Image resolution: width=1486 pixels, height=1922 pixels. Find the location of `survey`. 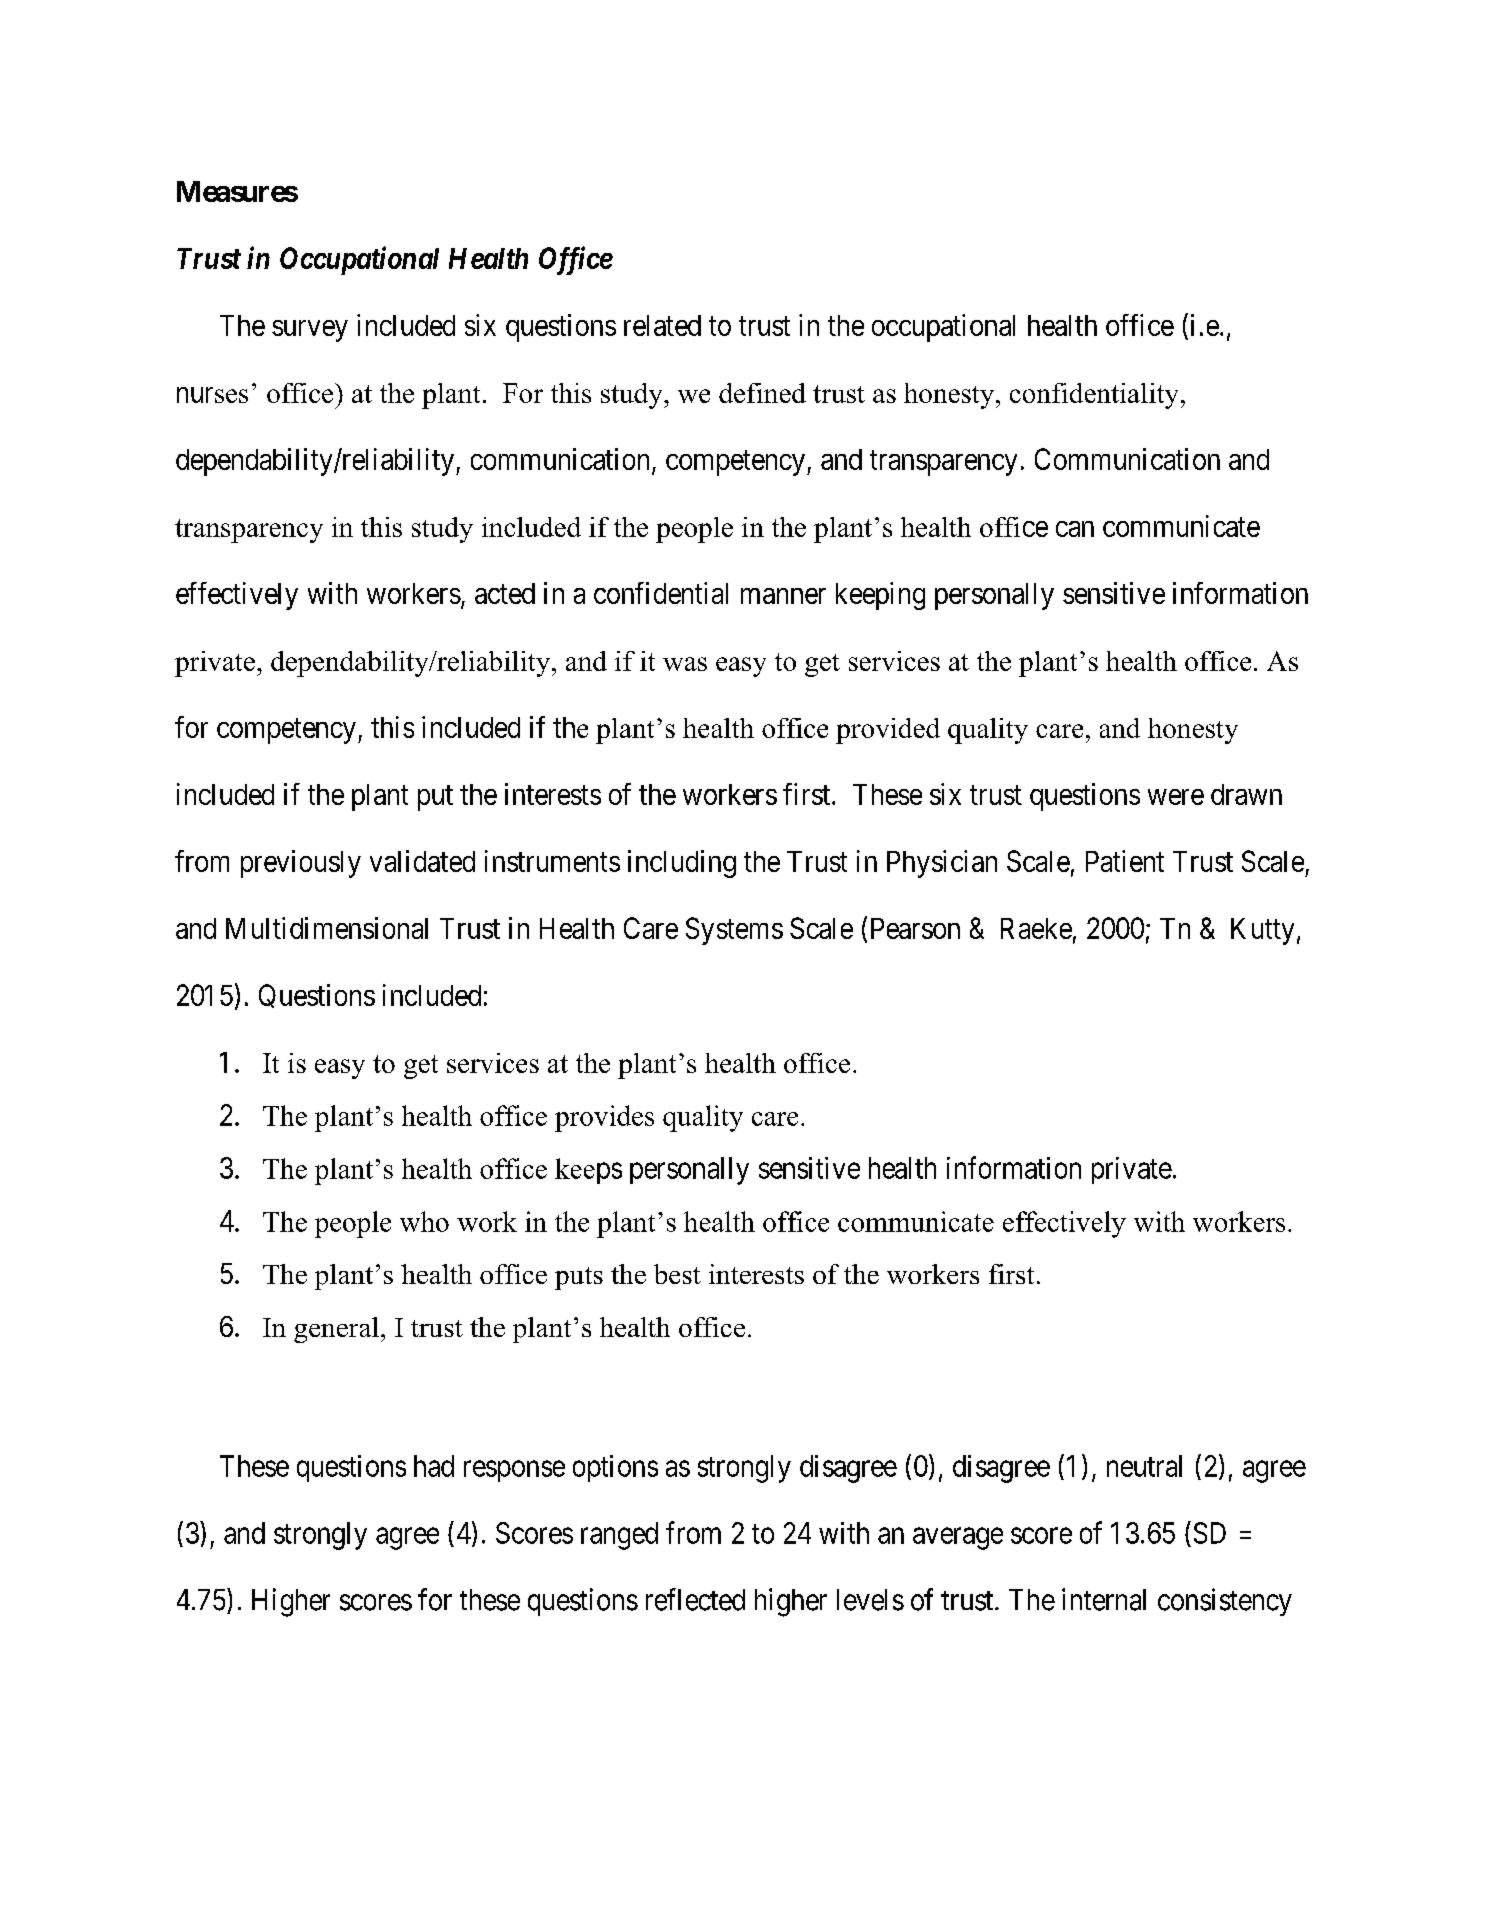

survey is located at coordinates (310, 331).
